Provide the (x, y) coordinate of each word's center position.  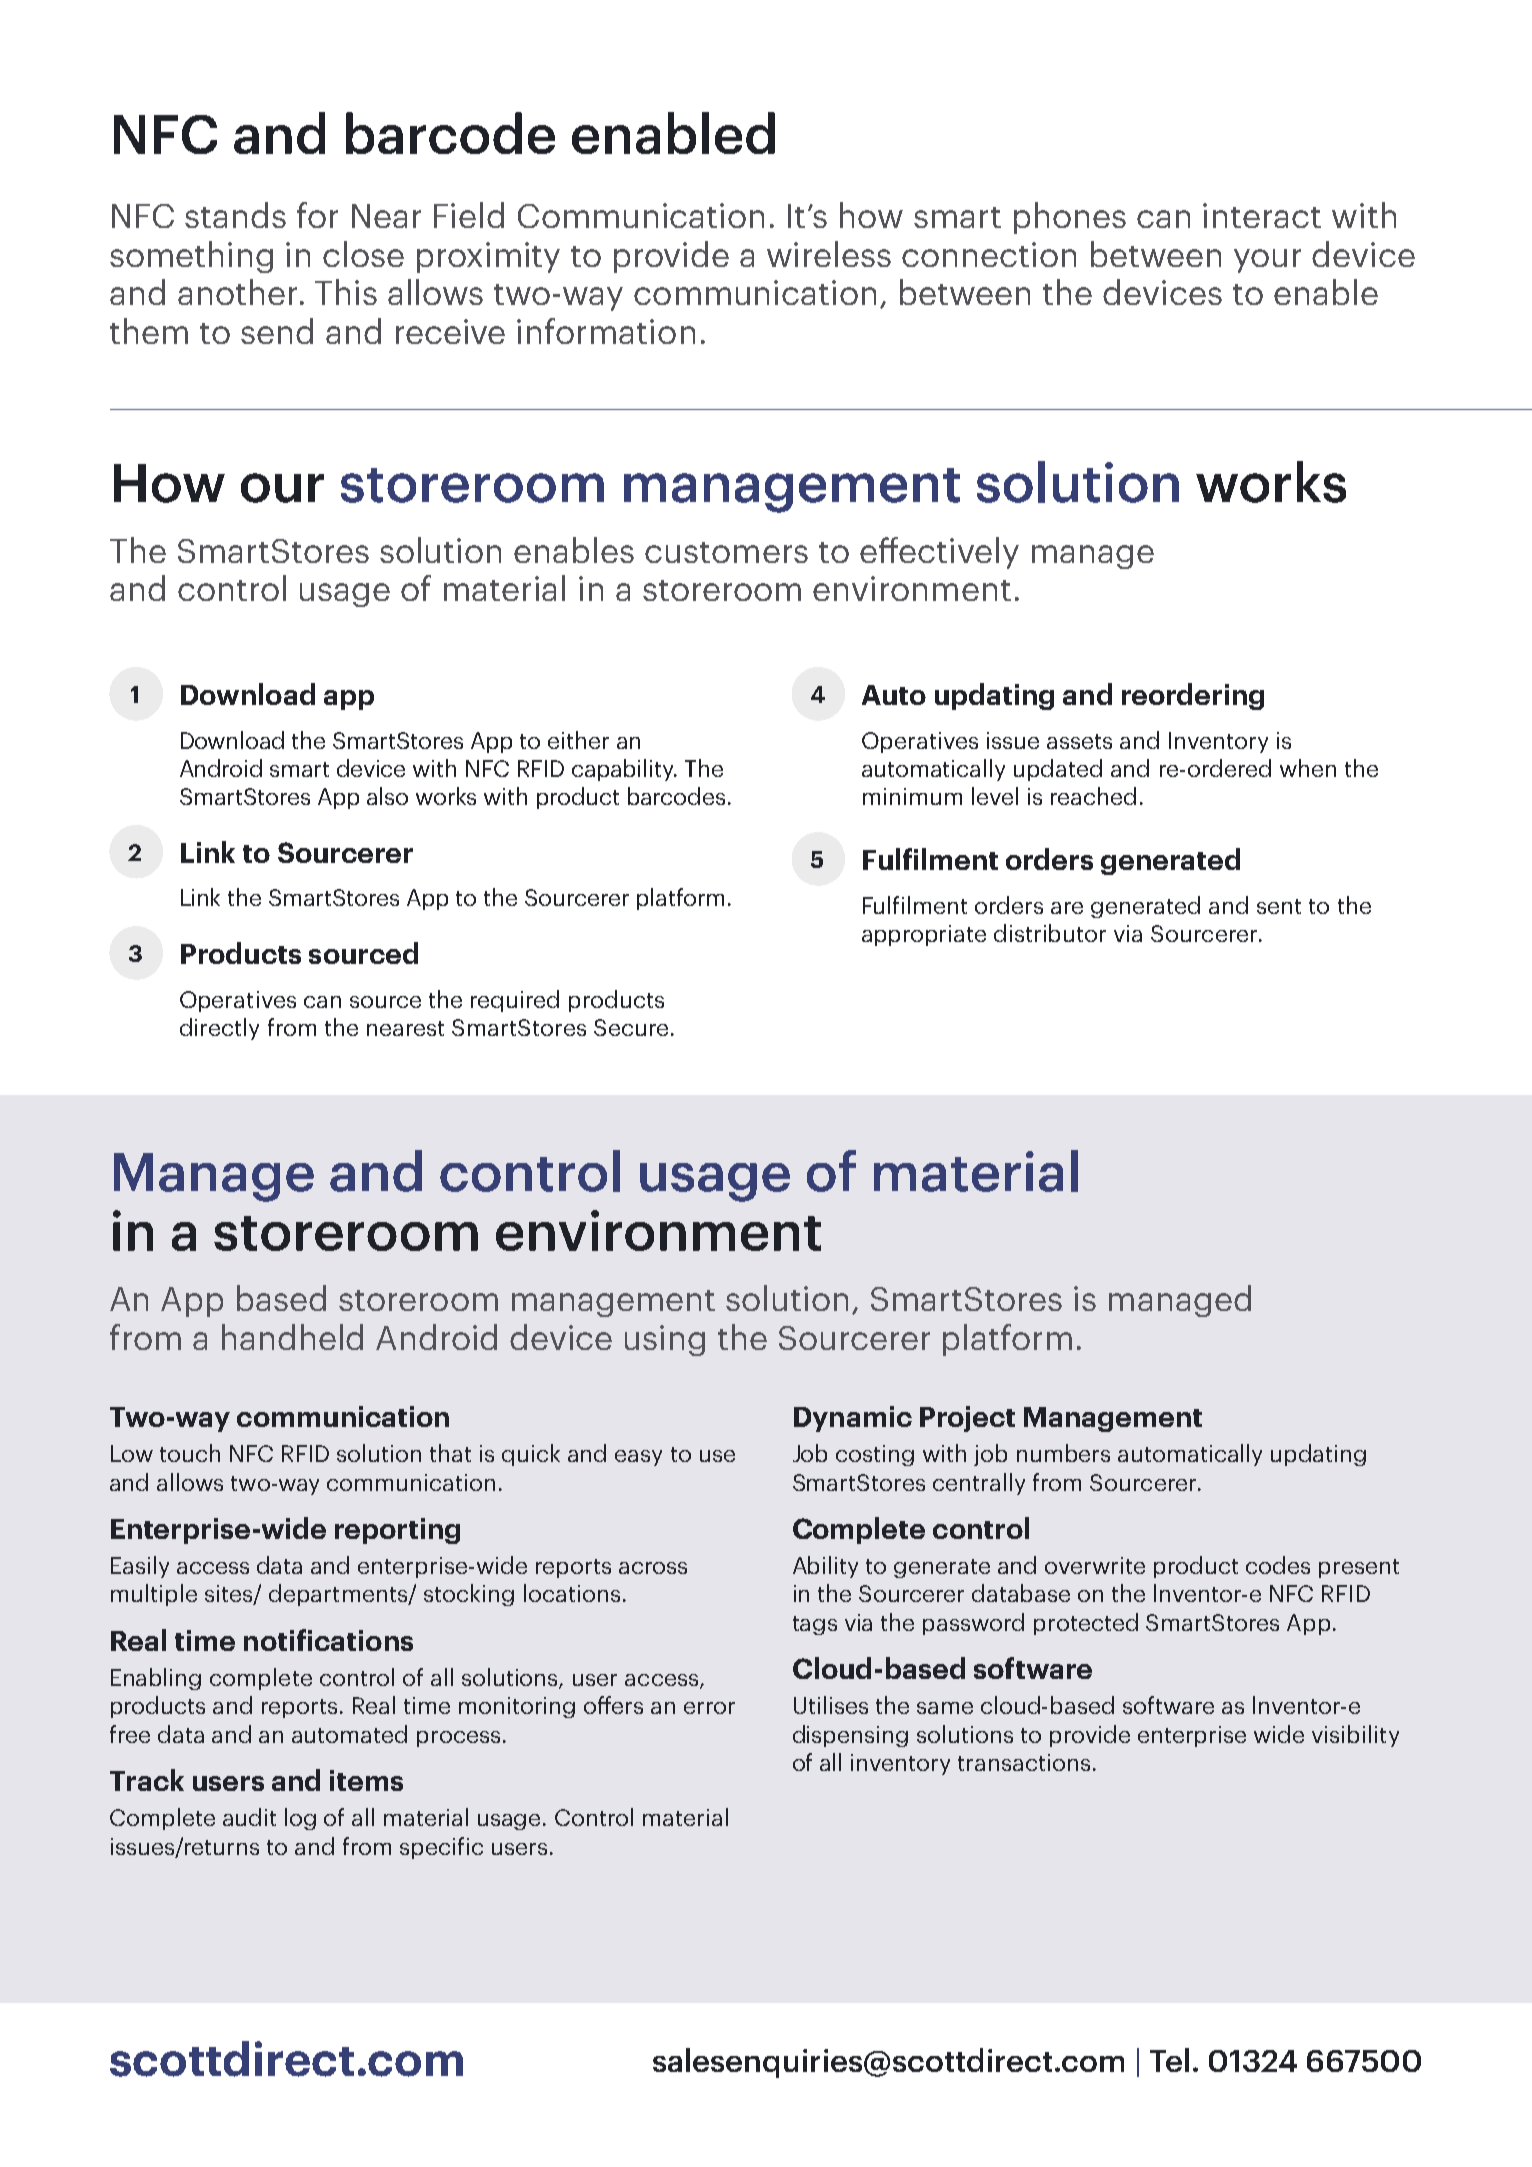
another (237, 292)
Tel (1169, 2060)
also (387, 796)
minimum (912, 796)
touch (190, 1453)
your (1267, 261)
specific (441, 1848)
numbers (1063, 1453)
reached (1093, 796)
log (300, 1819)
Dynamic (853, 1419)
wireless (829, 254)
